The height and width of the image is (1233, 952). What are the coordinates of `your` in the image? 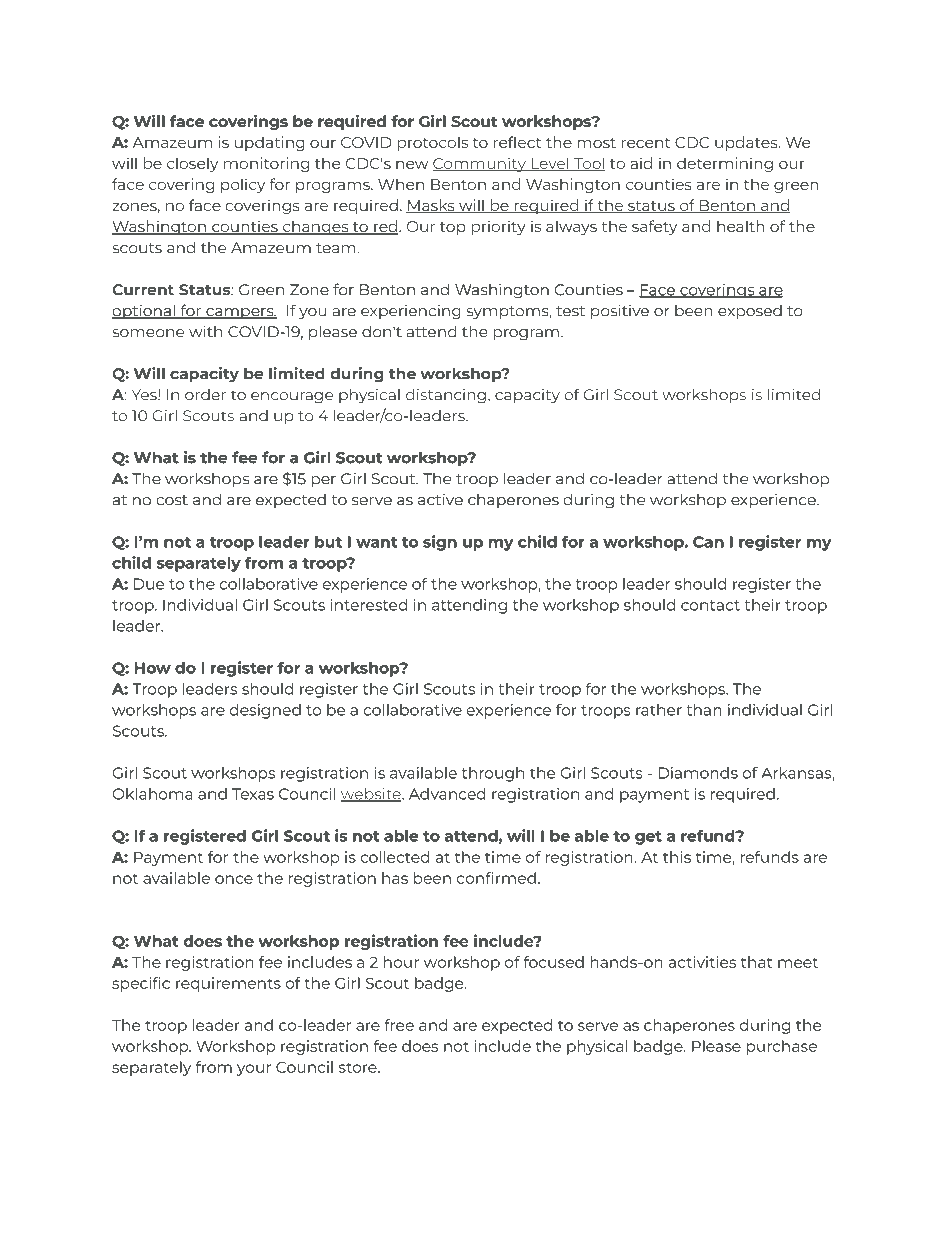 It's located at (254, 1070).
